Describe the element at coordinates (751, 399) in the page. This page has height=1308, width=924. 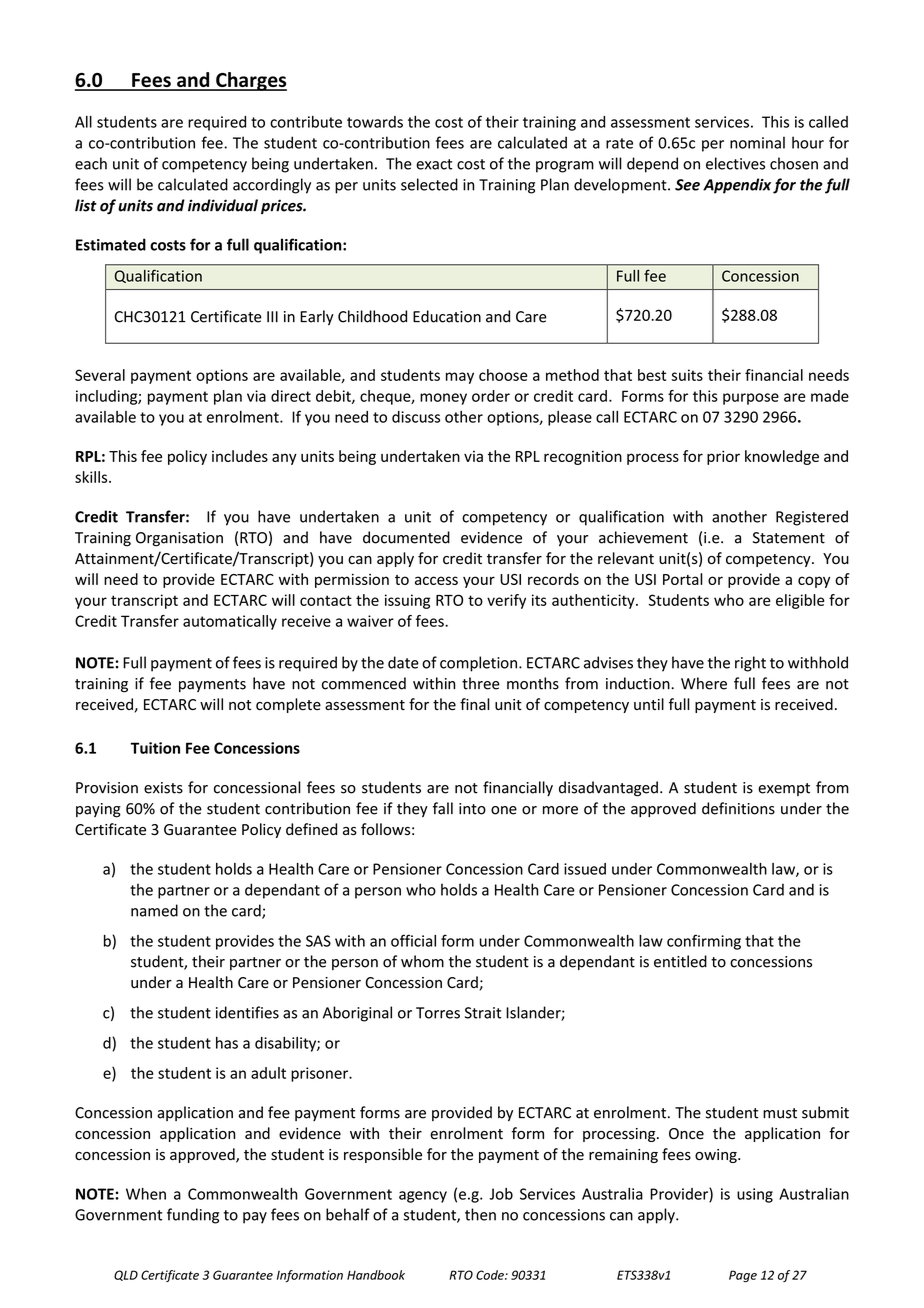
I see `purpose` at that location.
